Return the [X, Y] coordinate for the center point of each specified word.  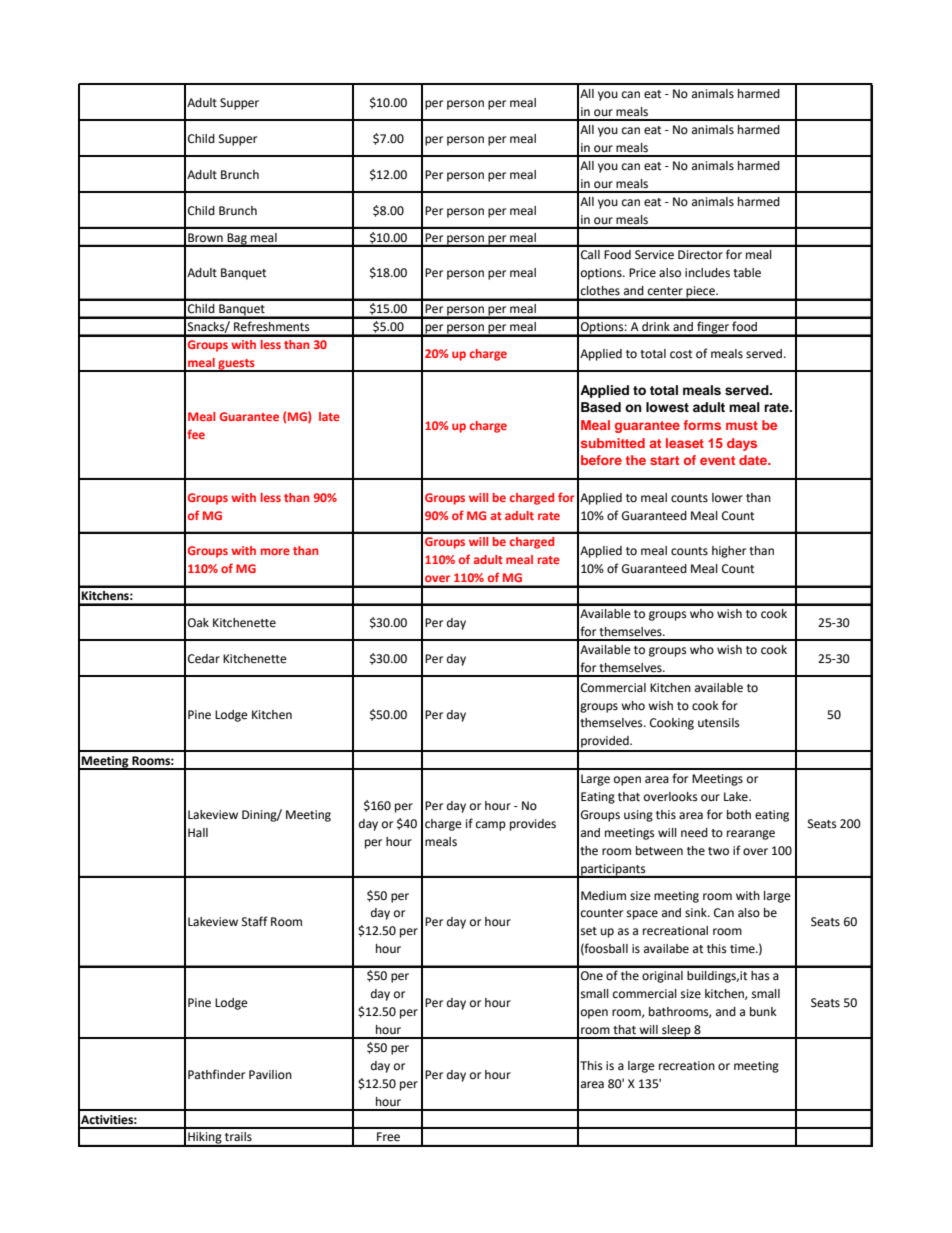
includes [707, 273]
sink [697, 913]
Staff [255, 921]
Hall [198, 832]
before [601, 460]
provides [533, 825]
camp [491, 826]
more [275, 551]
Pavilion [270, 1075]
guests [236, 365]
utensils [719, 723]
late [329, 416]
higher [729, 552]
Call [590, 255]
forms [702, 425]
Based [601, 407]
